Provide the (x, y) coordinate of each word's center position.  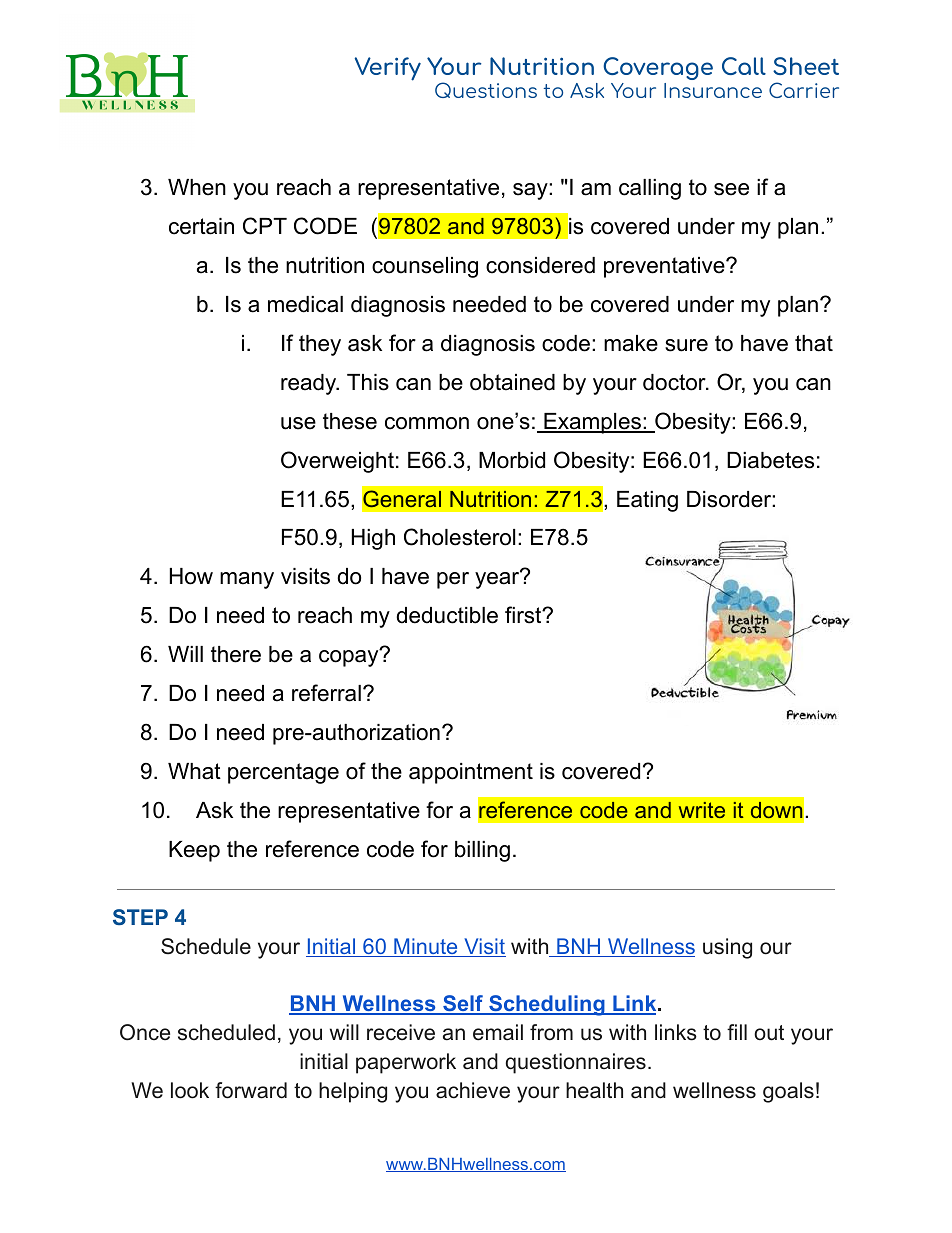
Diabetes (770, 460)
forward (251, 1090)
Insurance (713, 90)
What (194, 771)
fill (737, 1032)
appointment (471, 773)
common (427, 423)
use (298, 423)
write (702, 810)
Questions (486, 90)
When (197, 187)
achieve (473, 1090)
